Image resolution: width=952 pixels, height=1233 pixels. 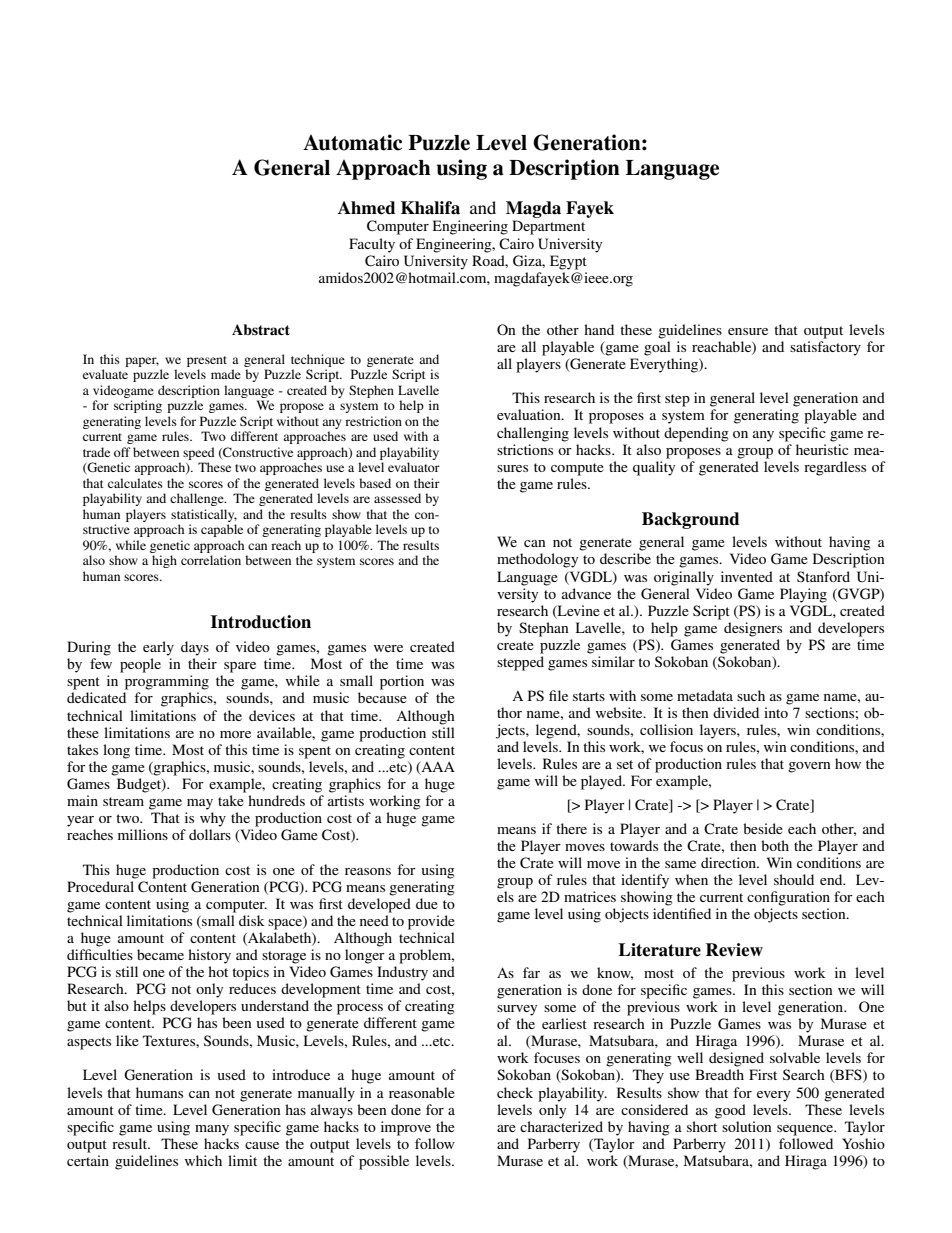 I want to click on more, so click(x=235, y=734).
